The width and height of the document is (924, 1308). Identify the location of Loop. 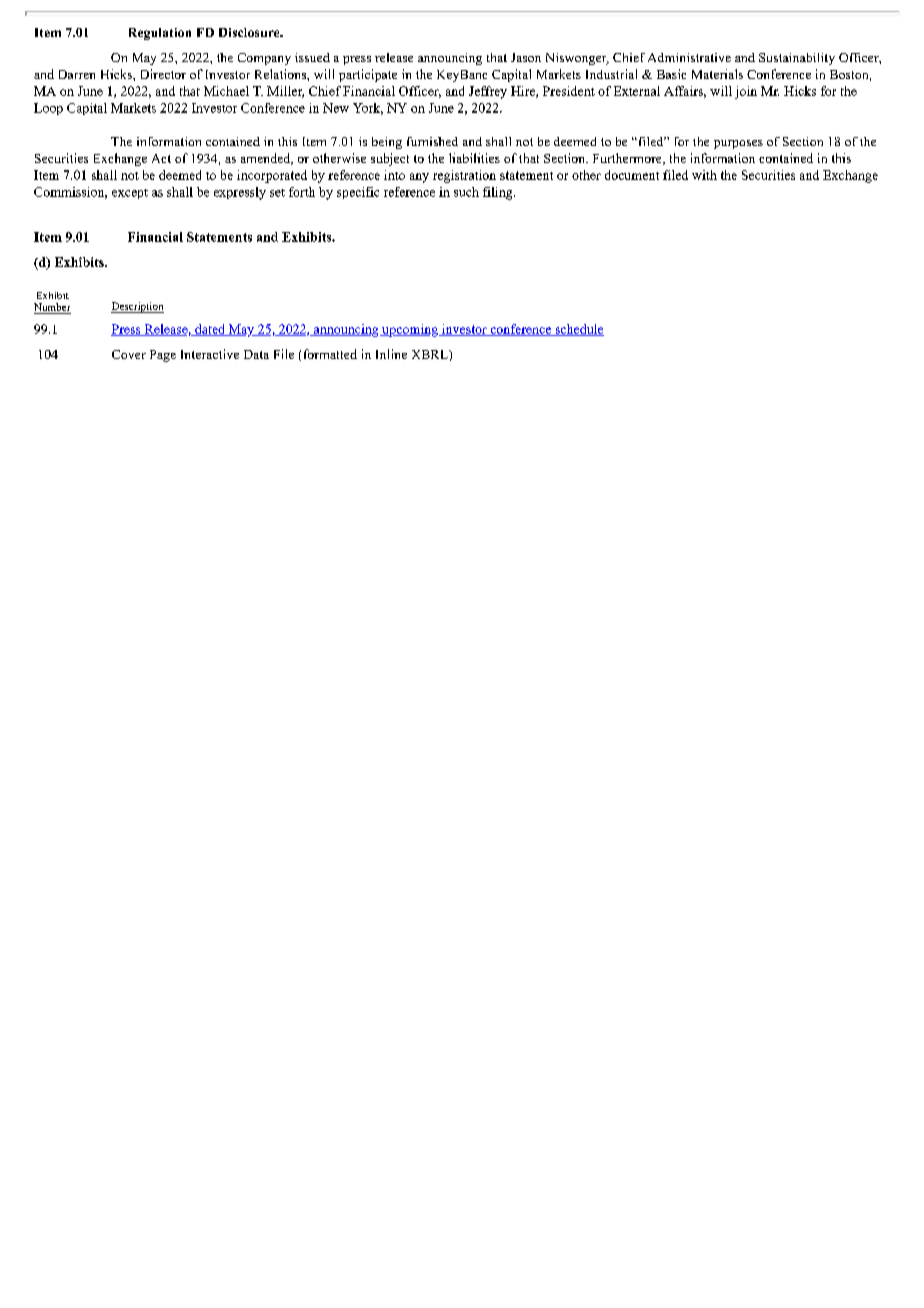
(48, 109).
